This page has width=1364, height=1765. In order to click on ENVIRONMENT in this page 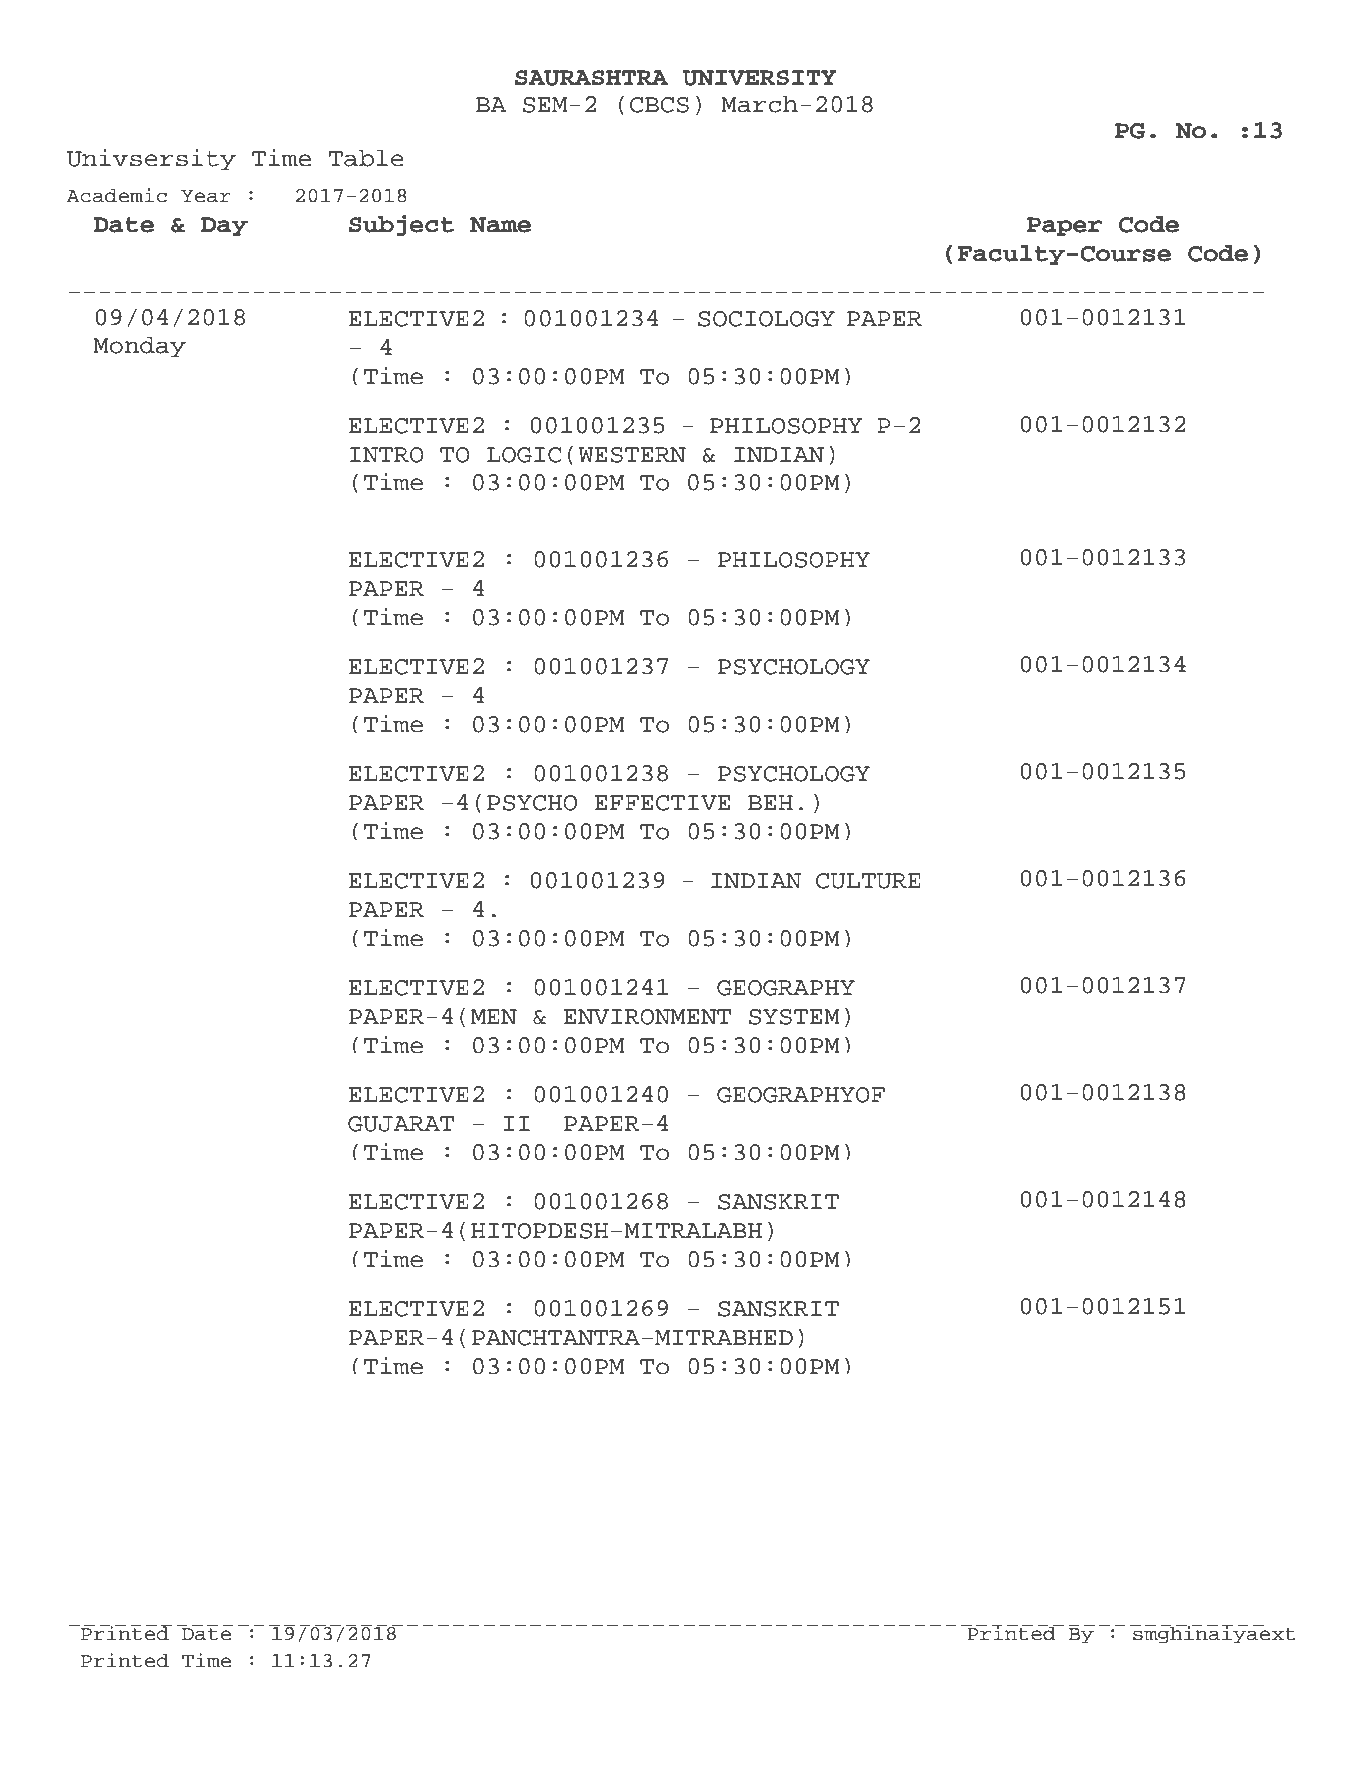, I will do `click(648, 1017)`.
